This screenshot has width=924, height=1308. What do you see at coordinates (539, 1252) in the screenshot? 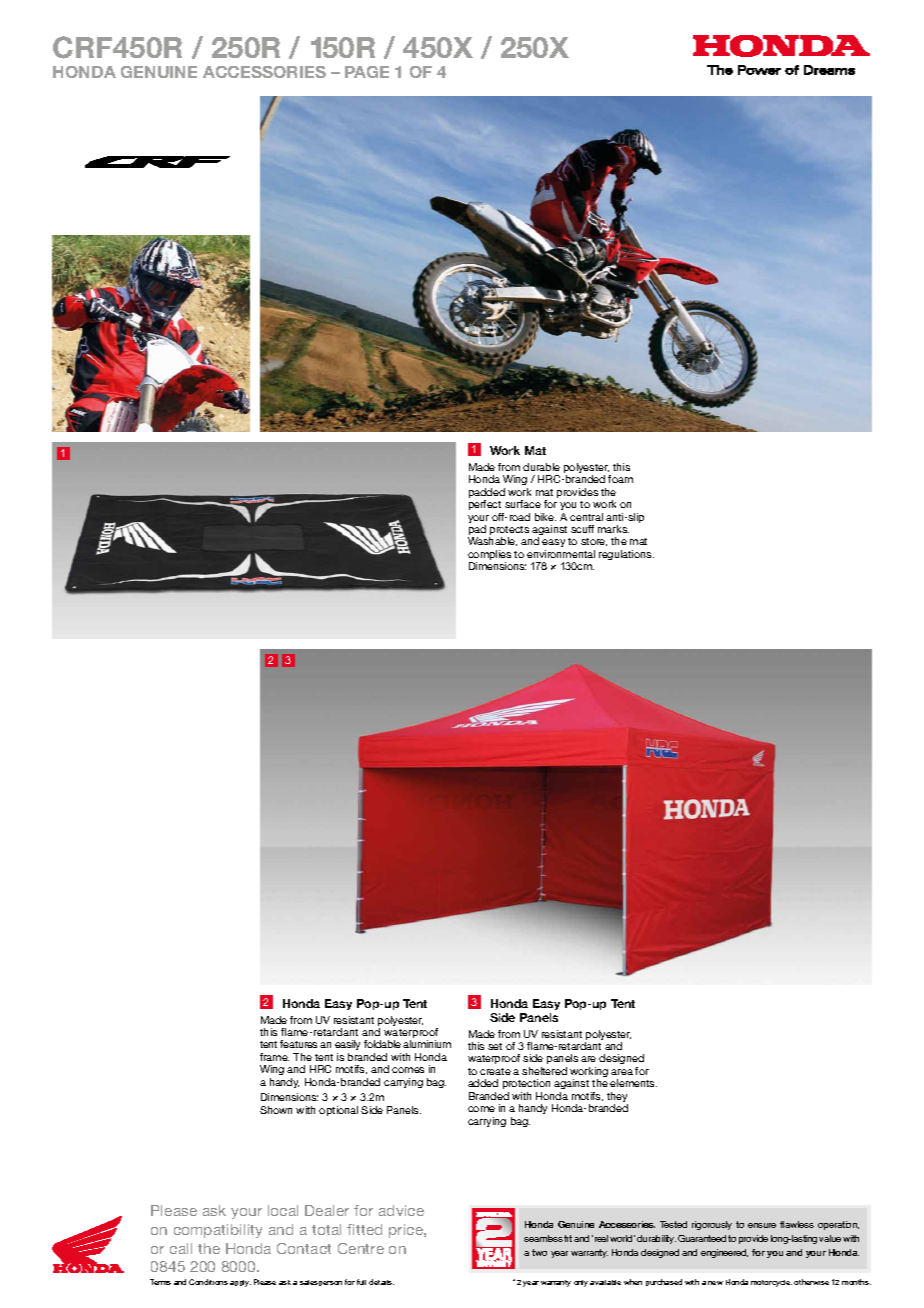
I see `two` at bounding box center [539, 1252].
